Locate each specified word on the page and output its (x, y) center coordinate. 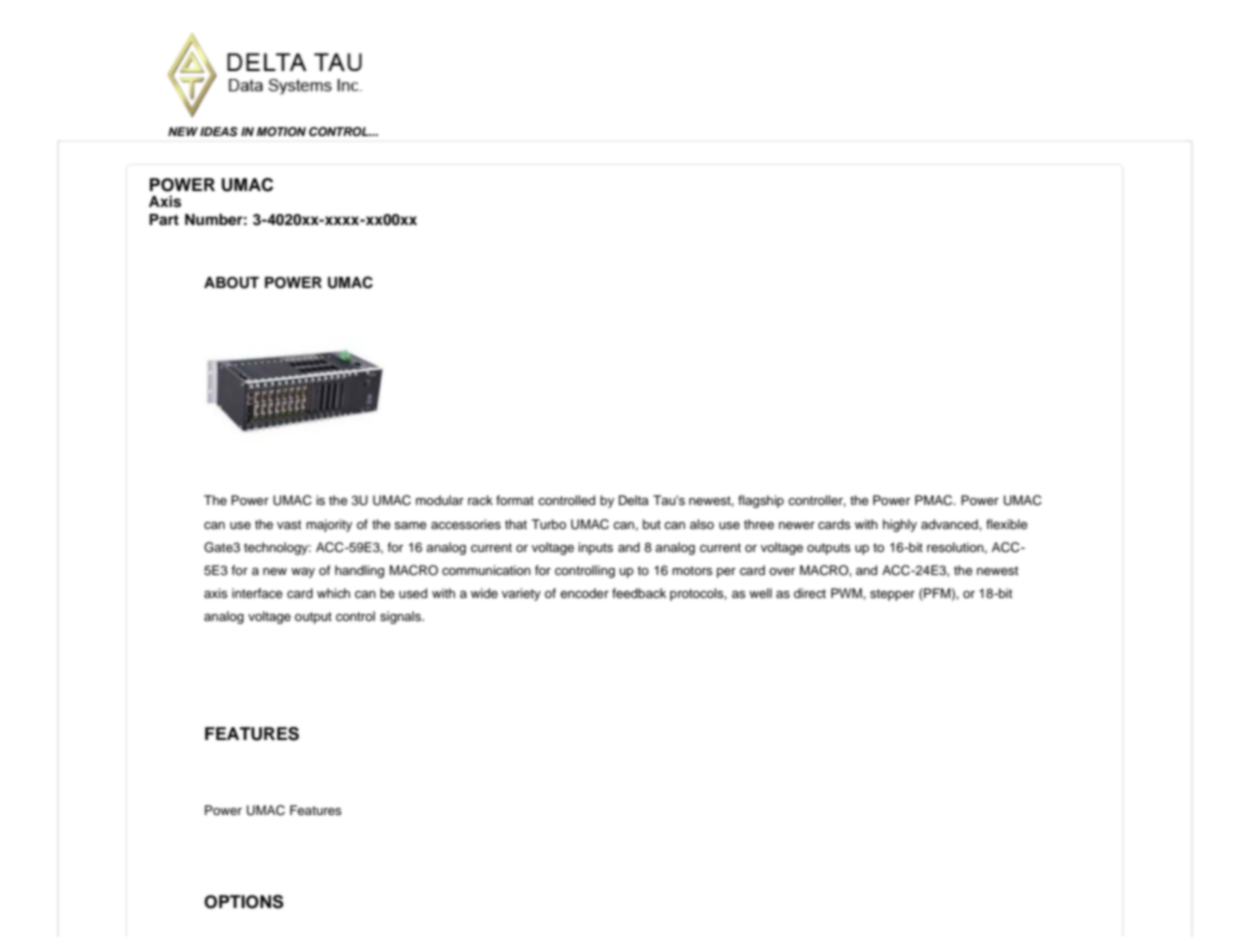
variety (521, 594)
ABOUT (231, 283)
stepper (892, 595)
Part (164, 219)
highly (900, 525)
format (515, 500)
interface (257, 593)
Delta (634, 500)
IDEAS (219, 132)
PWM (847, 593)
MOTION (281, 132)
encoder (584, 593)
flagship (761, 501)
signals (401, 617)
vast (289, 524)
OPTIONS (244, 902)
